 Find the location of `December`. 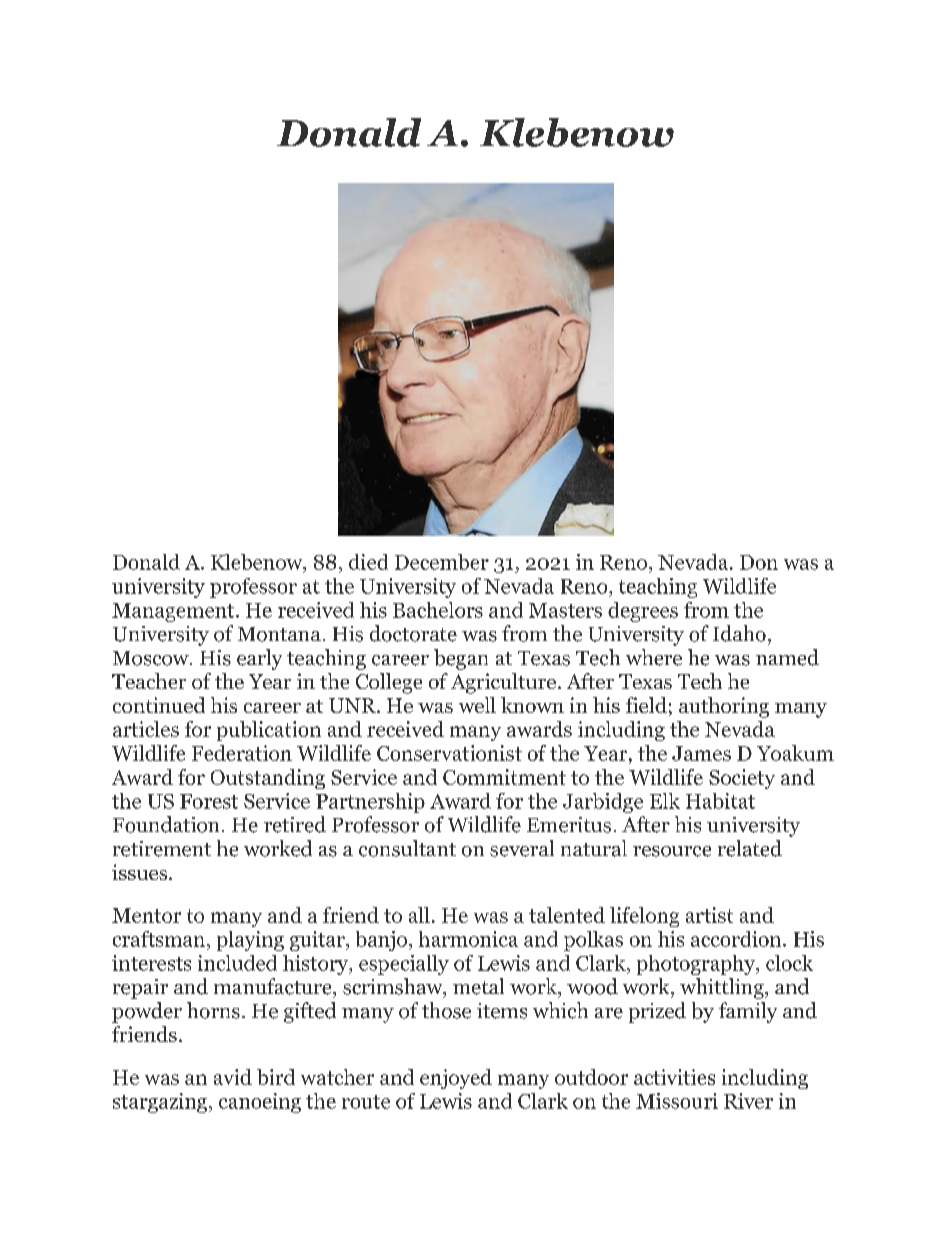

December is located at coordinates (442, 562).
